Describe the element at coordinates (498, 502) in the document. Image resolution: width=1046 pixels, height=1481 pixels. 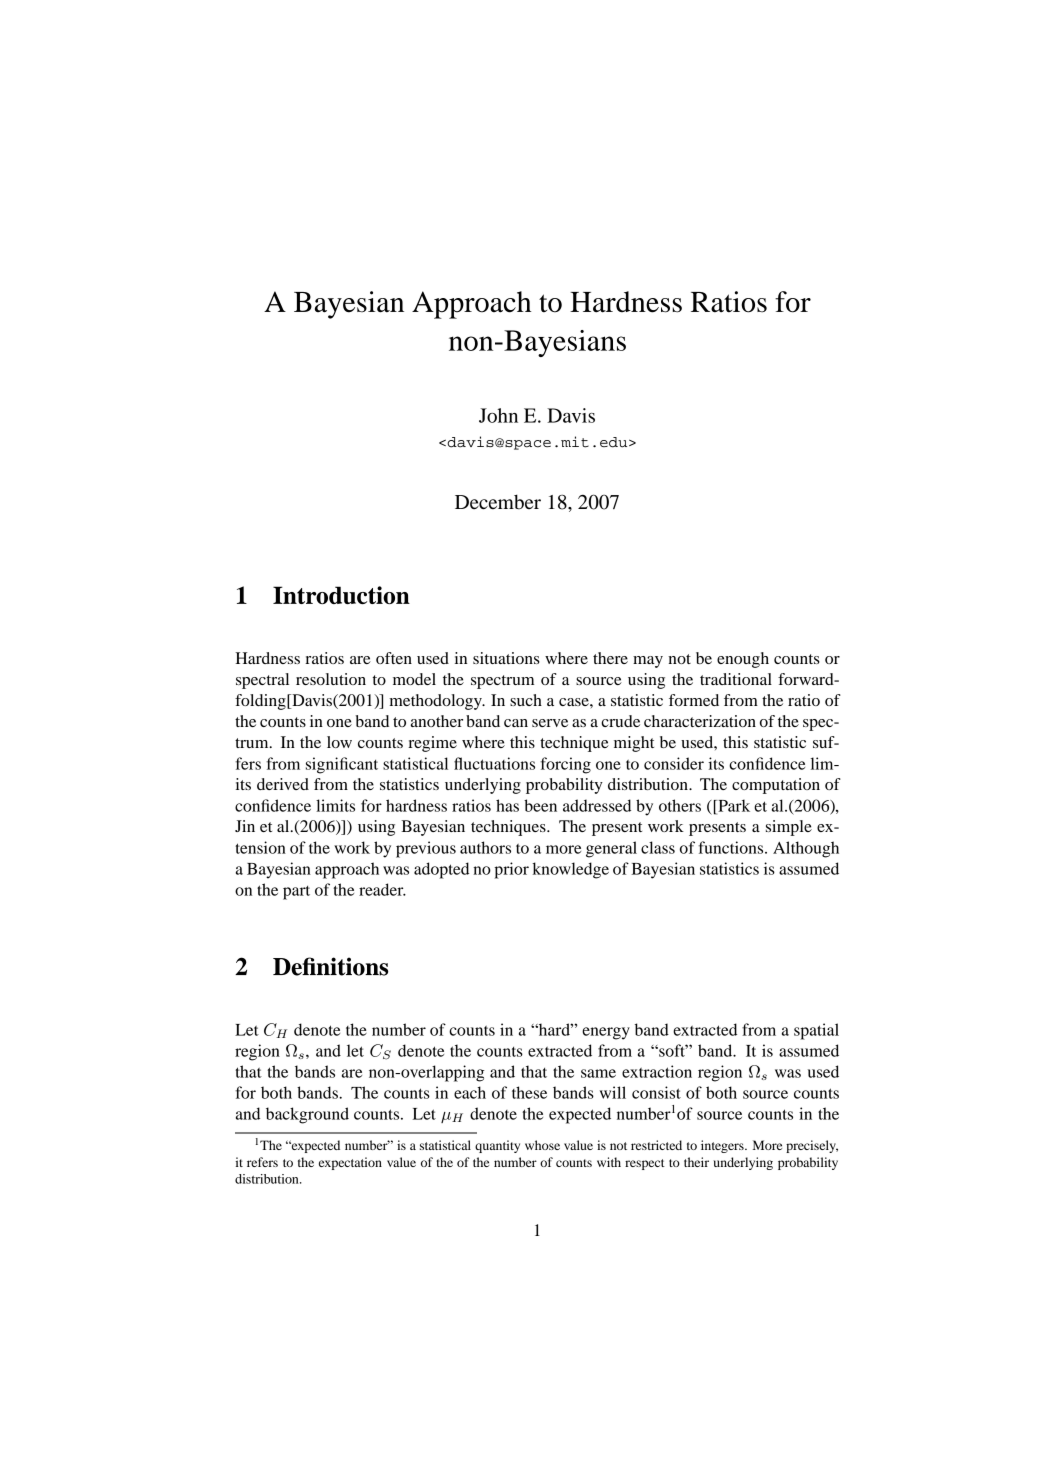
I see `December` at that location.
